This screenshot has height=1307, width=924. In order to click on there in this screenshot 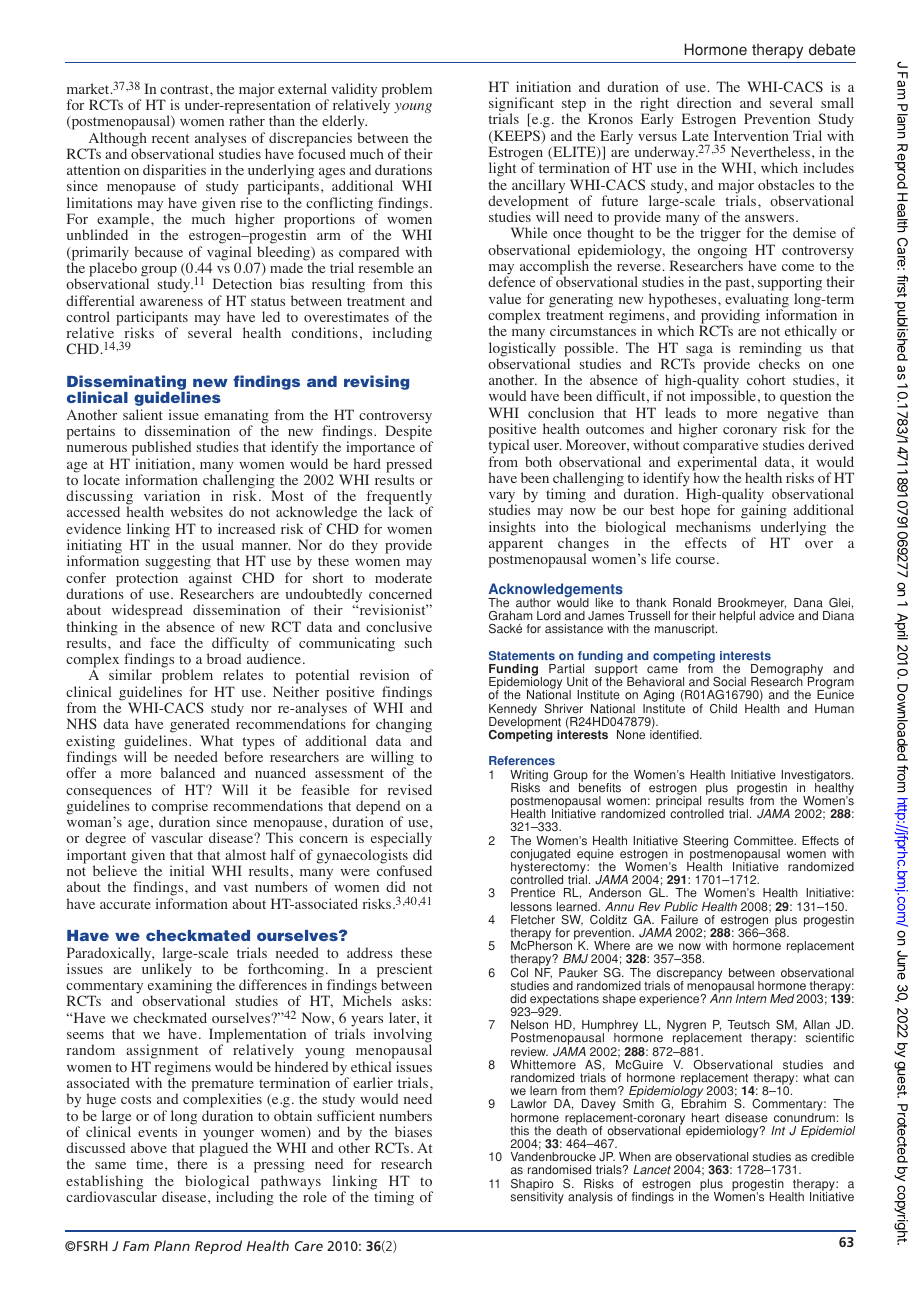, I will do `click(192, 1163)`.
